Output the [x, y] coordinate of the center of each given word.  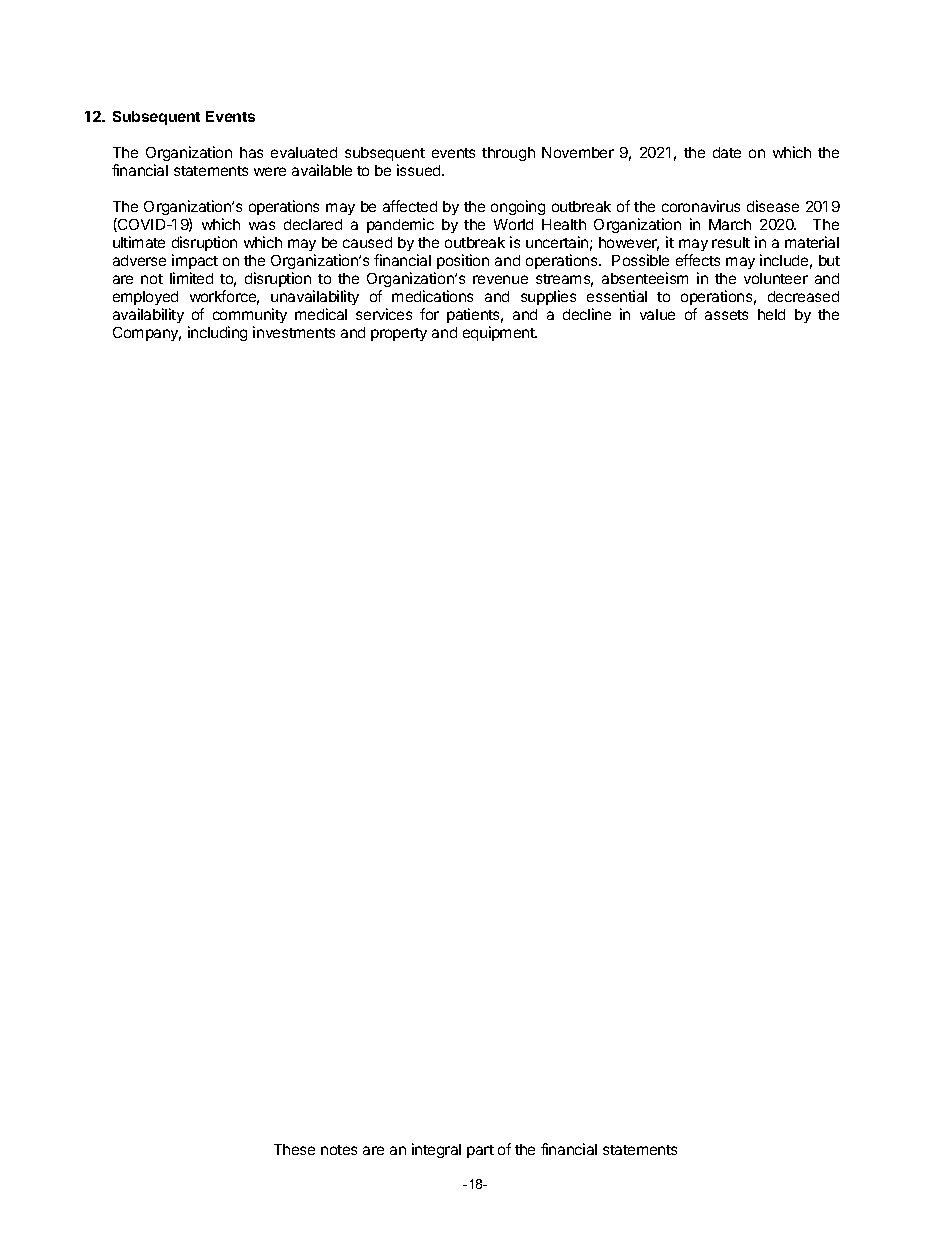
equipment [500, 333]
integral [436, 1150]
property [399, 334]
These [294, 1149]
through [508, 154]
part [480, 1151]
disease [773, 206]
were [270, 171]
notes [339, 1150]
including [217, 333]
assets [726, 315]
